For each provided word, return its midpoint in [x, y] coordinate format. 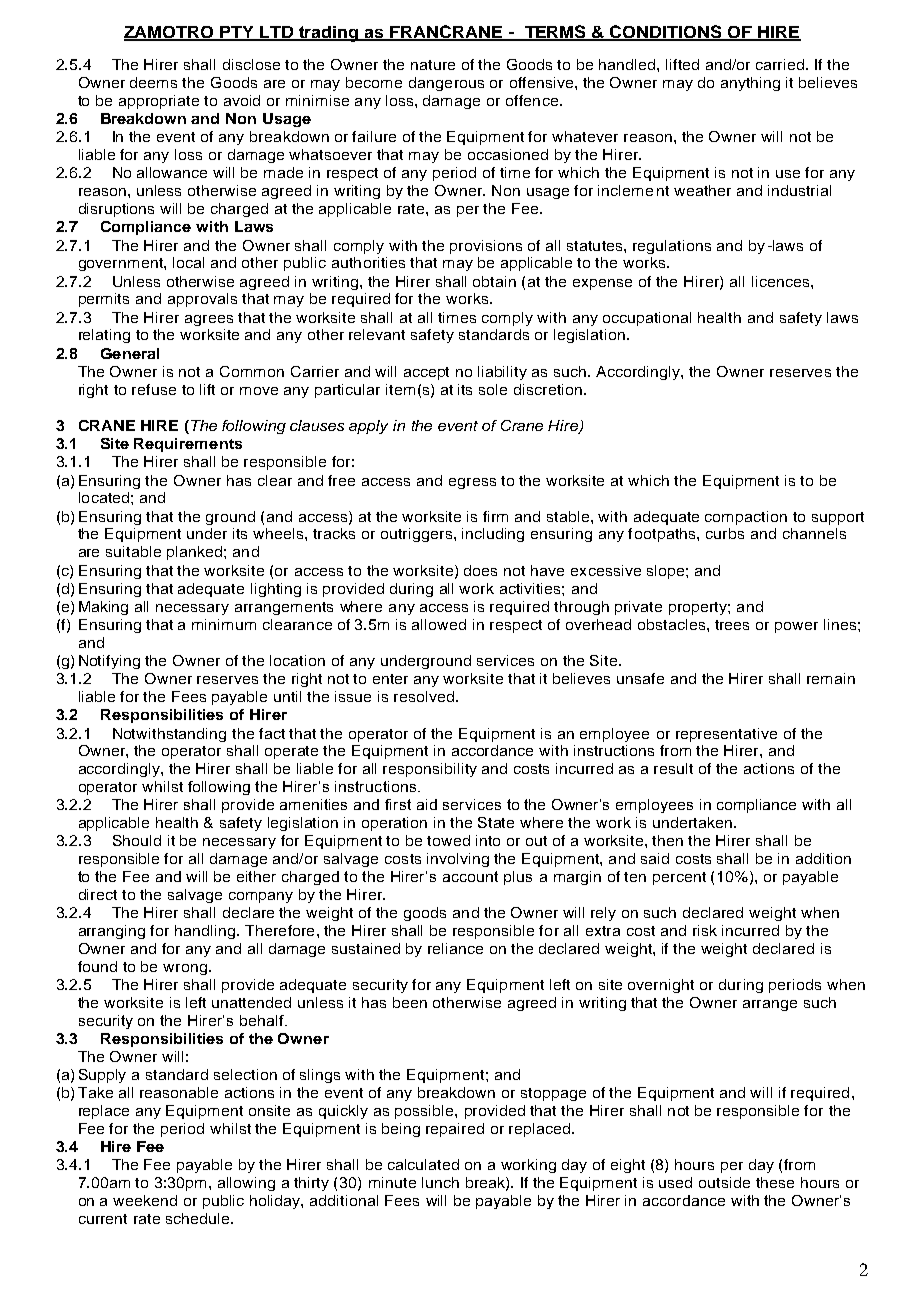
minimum [224, 624]
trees [732, 625]
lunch [440, 1182]
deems [153, 82]
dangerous [446, 84]
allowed [439, 624]
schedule [199, 1218]
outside [724, 1182]
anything [750, 84]
